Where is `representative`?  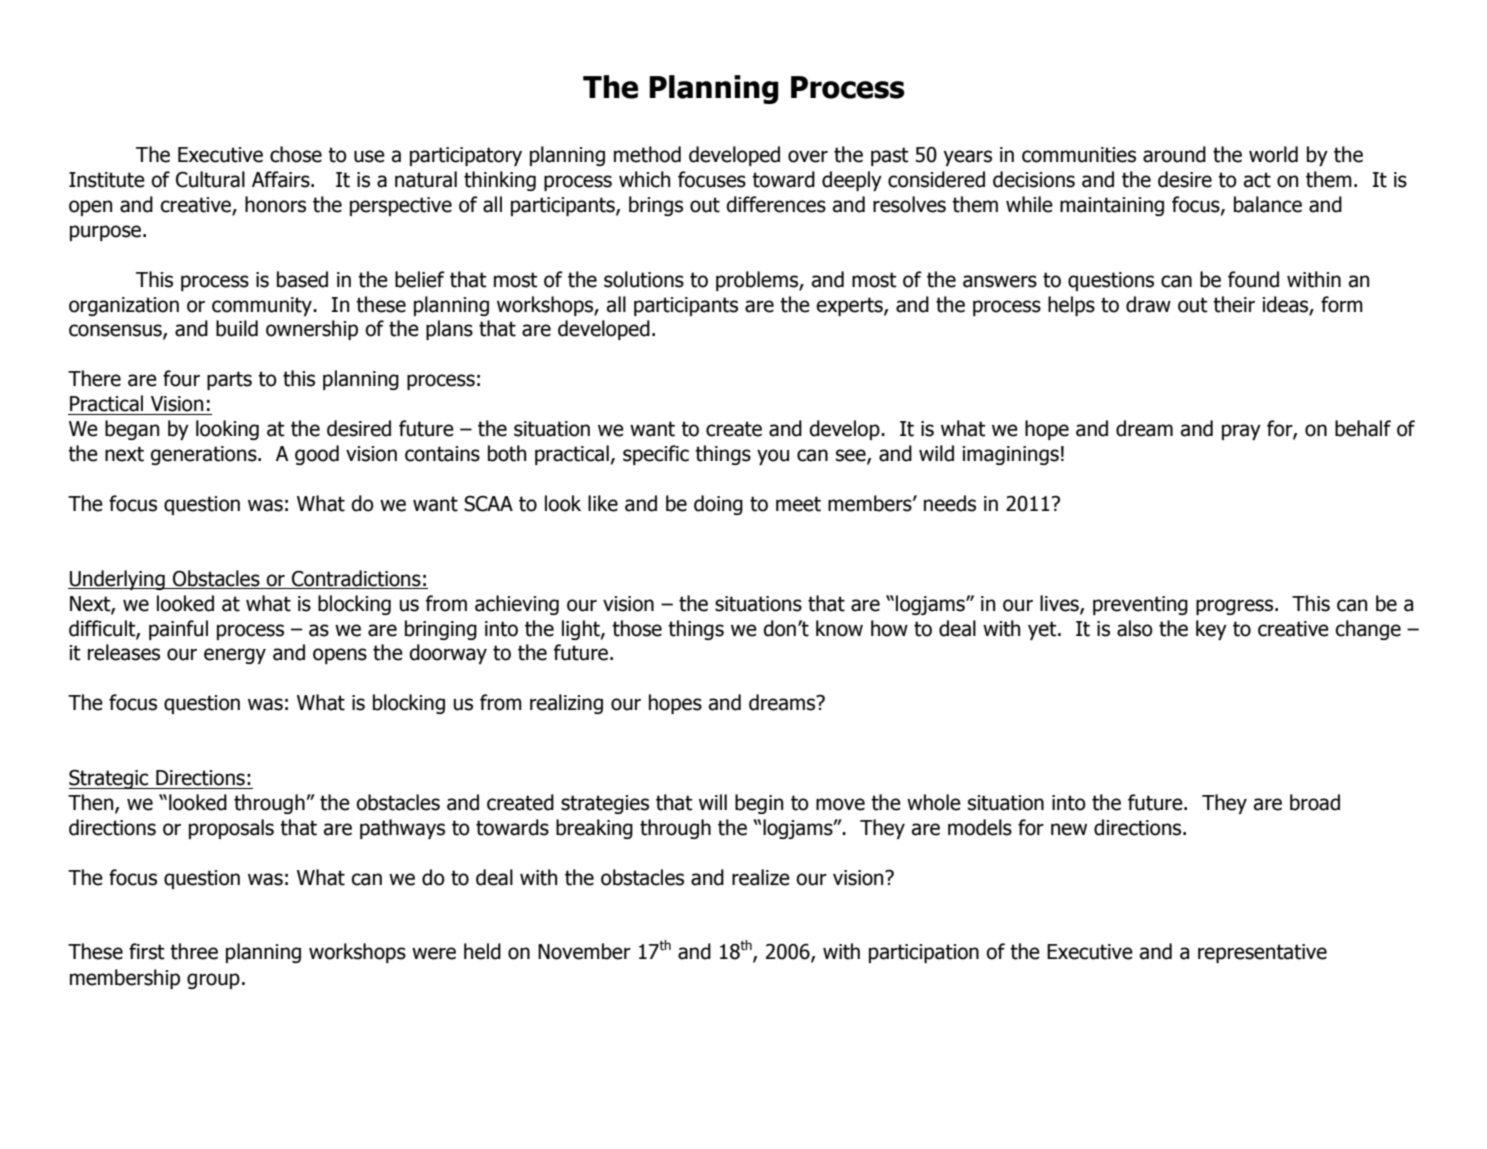
representative is located at coordinates (1262, 953).
